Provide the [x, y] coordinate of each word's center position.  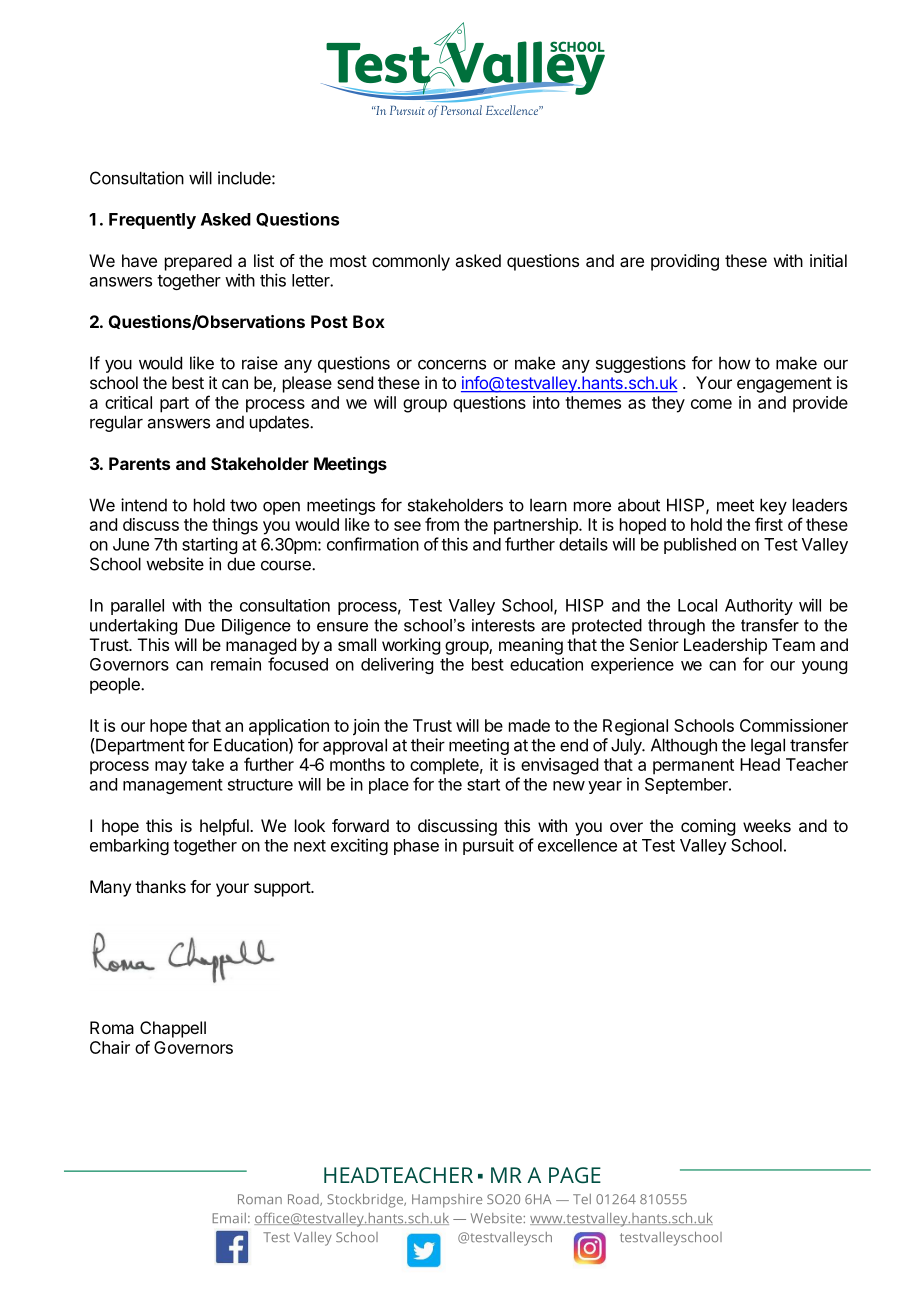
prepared [198, 262]
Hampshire [447, 1201]
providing [685, 262]
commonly [411, 262]
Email [229, 1218]
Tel [582, 1199]
